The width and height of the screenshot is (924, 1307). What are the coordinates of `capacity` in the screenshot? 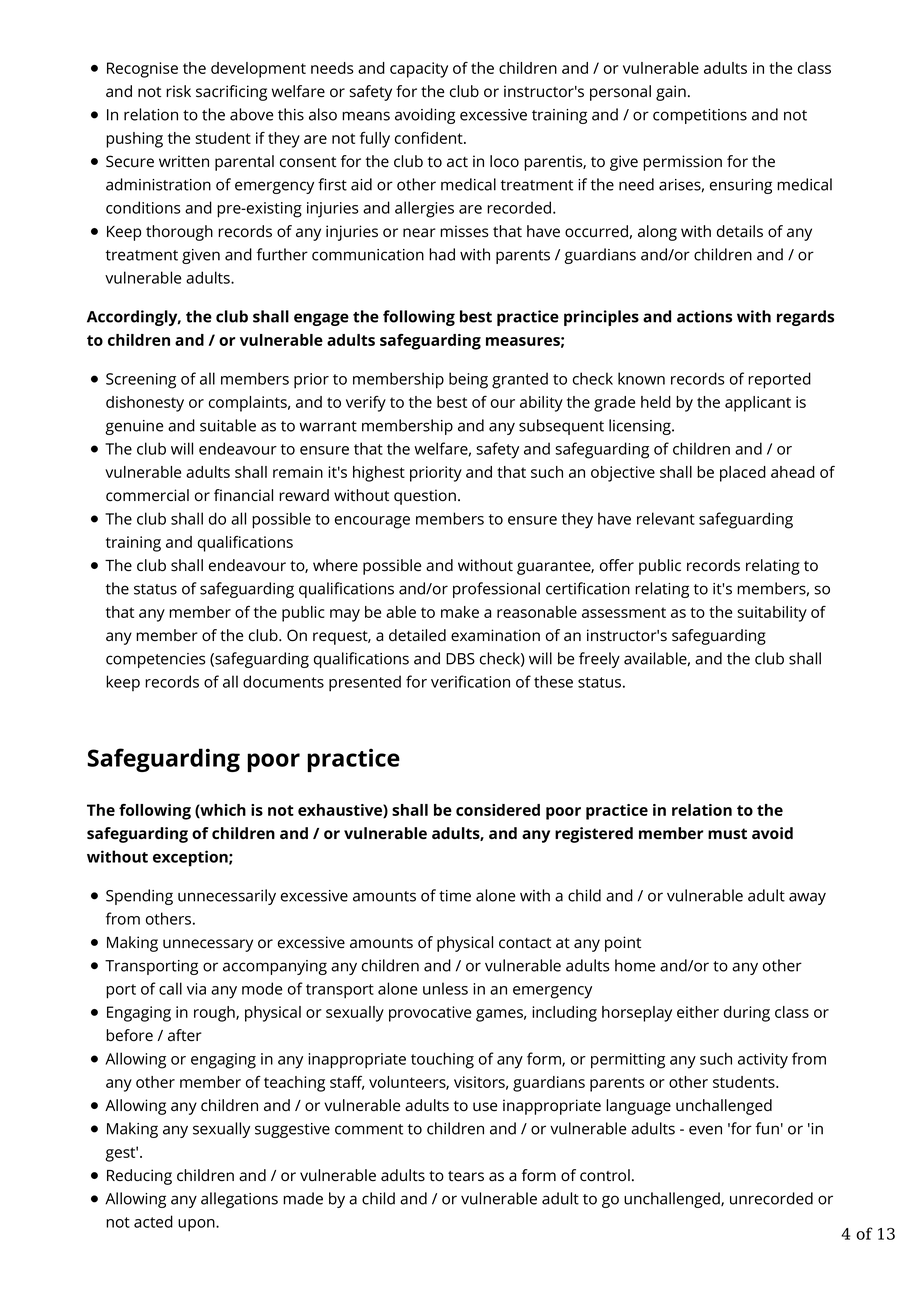 It's located at (419, 70).
